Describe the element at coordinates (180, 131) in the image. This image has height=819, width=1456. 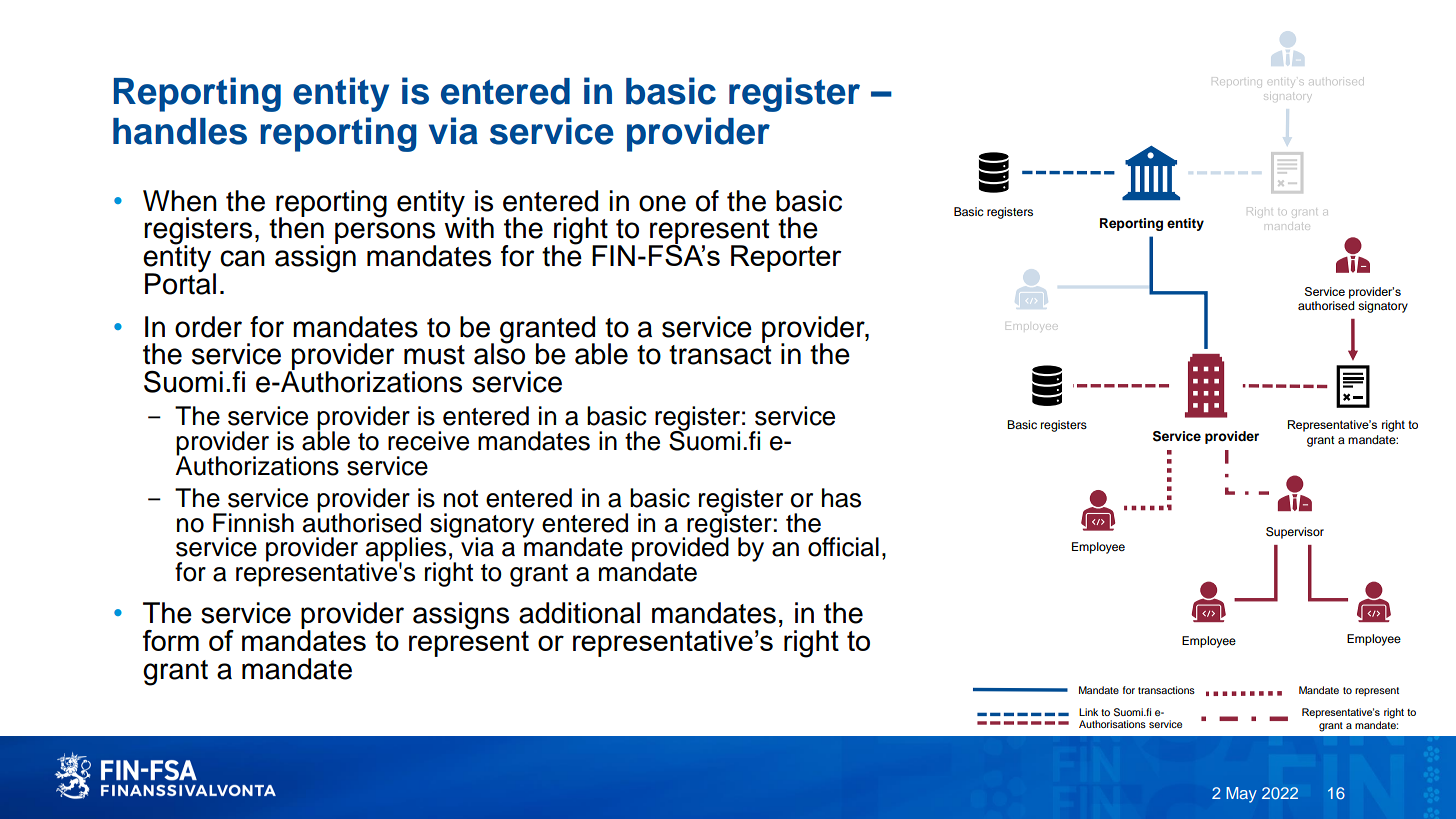
I see `handles` at that location.
